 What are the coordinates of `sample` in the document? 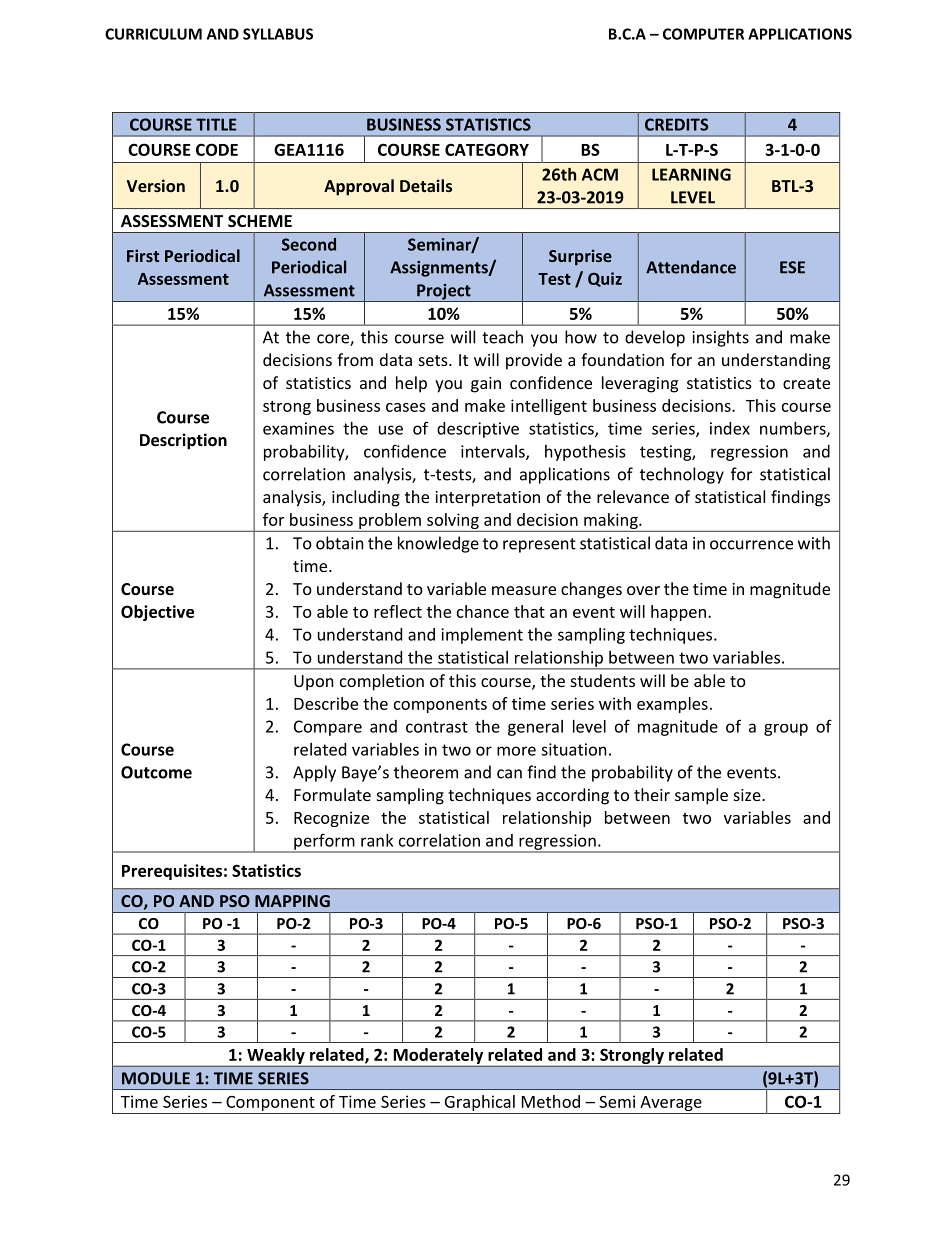 It's located at (701, 796).
